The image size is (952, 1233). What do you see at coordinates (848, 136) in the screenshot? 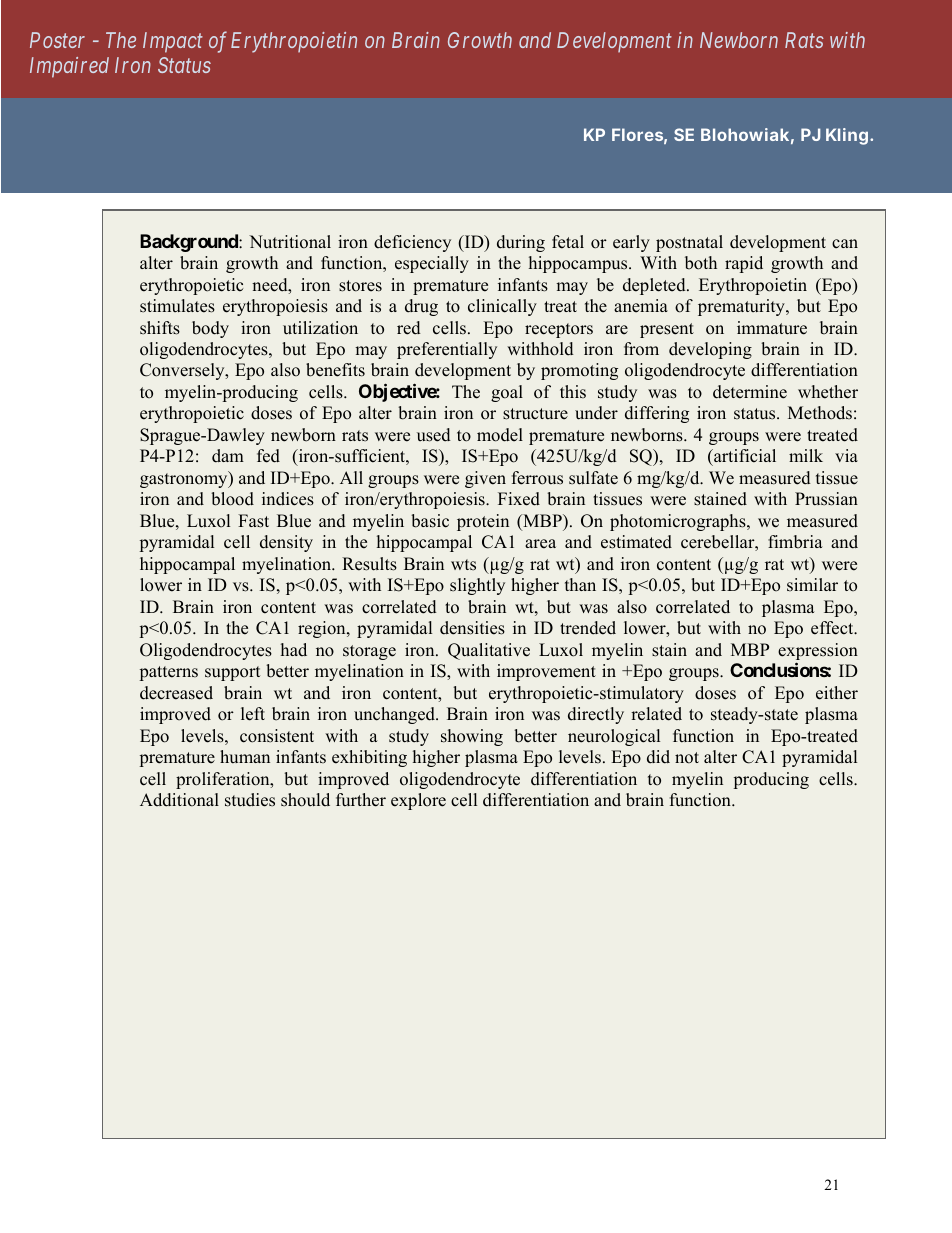
I see `Kling` at bounding box center [848, 136].
